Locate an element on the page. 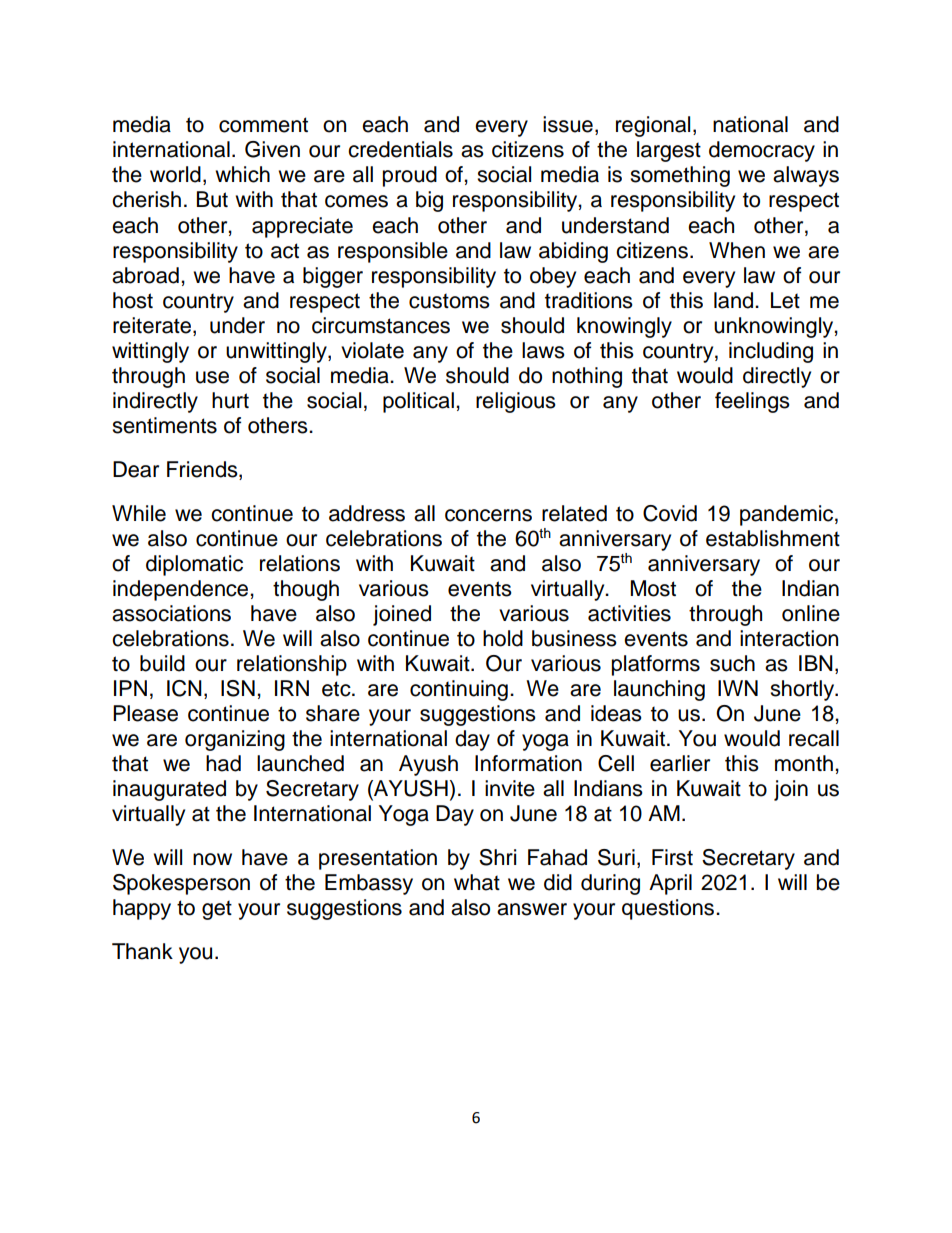  concerns is located at coordinates (488, 515).
